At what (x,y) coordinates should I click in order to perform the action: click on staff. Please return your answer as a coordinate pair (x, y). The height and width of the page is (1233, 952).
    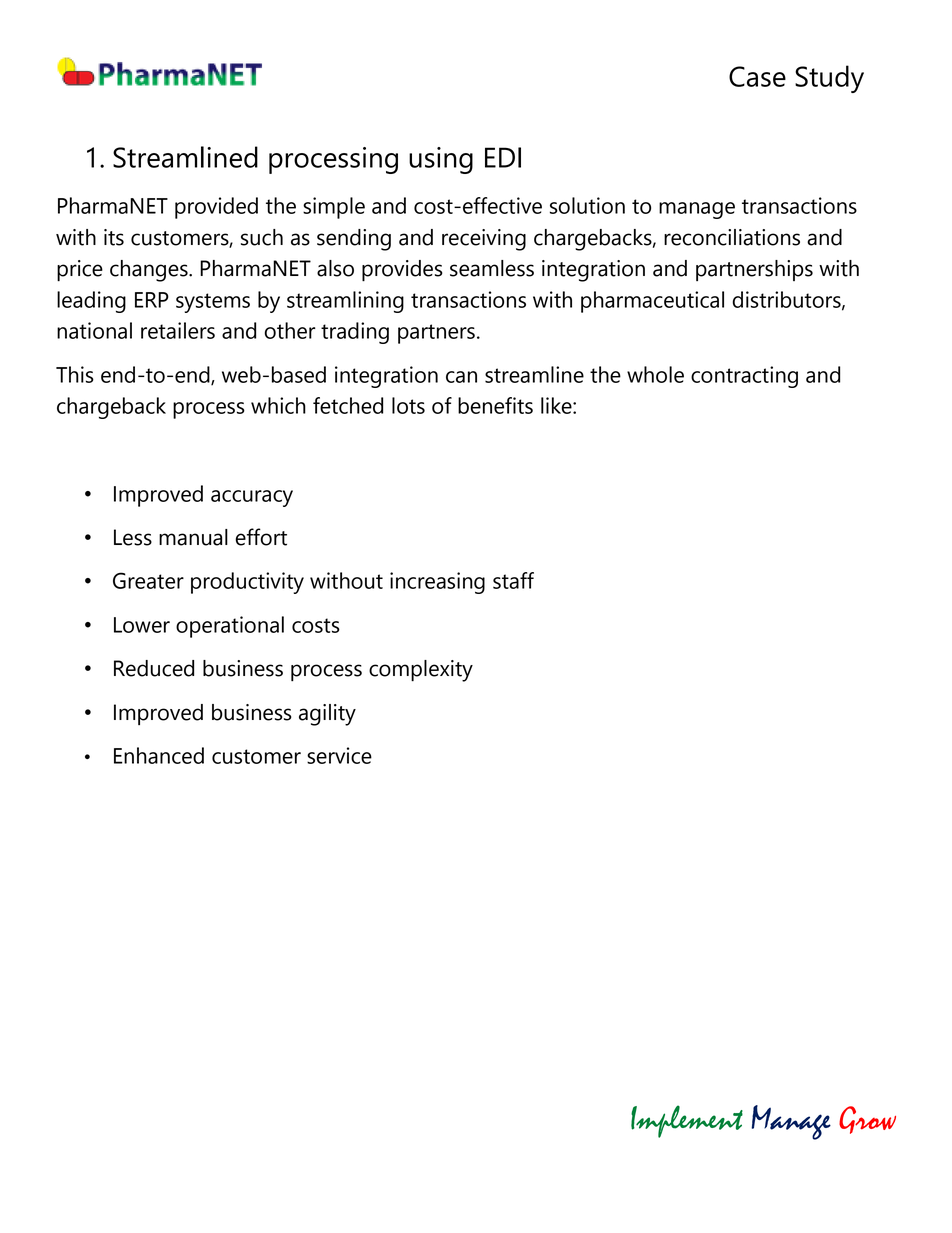
    Looking at the image, I should click on (513, 580).
